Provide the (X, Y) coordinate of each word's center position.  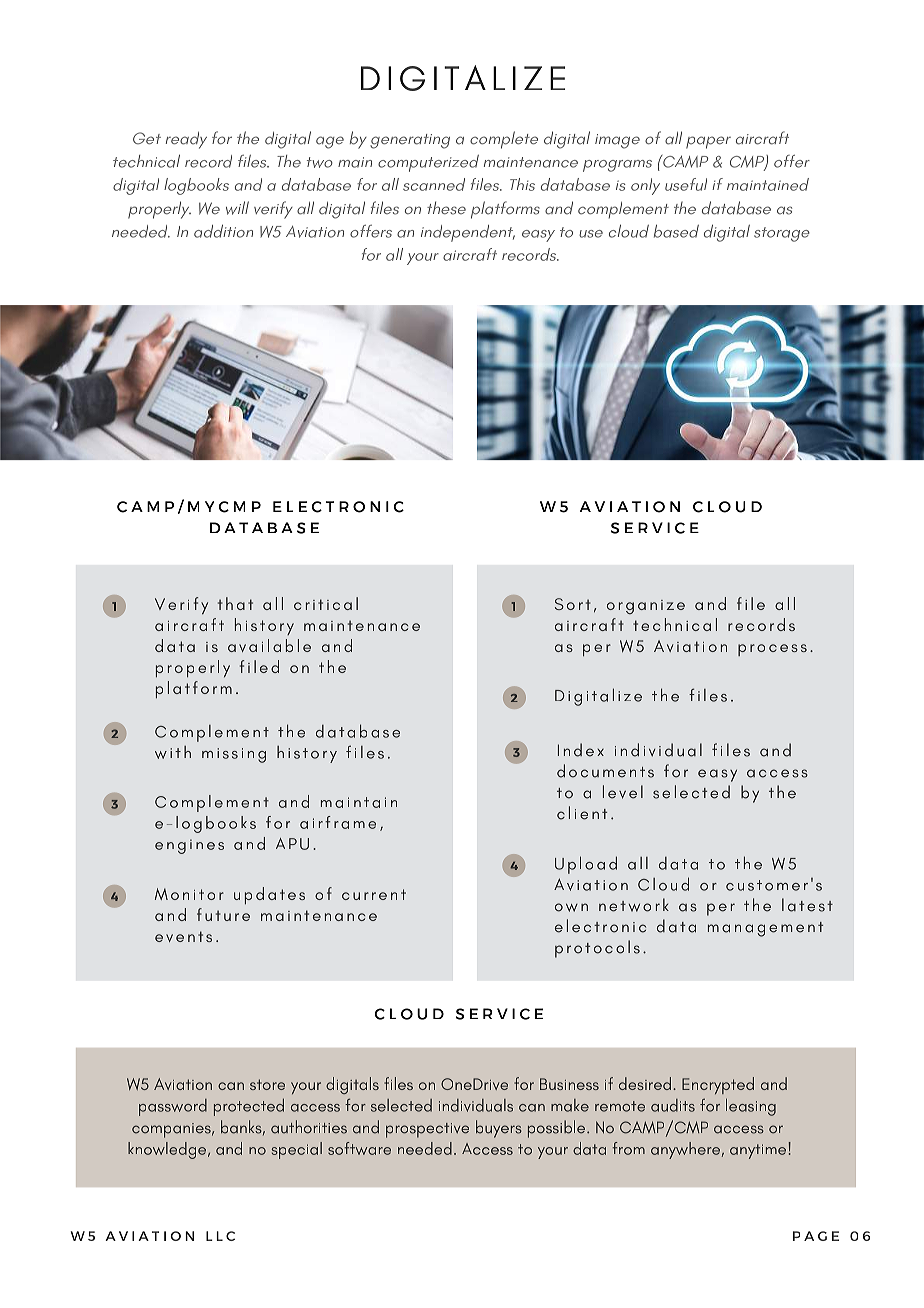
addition (223, 231)
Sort (573, 604)
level (623, 792)
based (676, 231)
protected (249, 1107)
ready (186, 140)
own (571, 907)
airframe (338, 822)
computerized (428, 163)
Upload (586, 865)
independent (468, 233)
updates (269, 895)
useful (686, 184)
